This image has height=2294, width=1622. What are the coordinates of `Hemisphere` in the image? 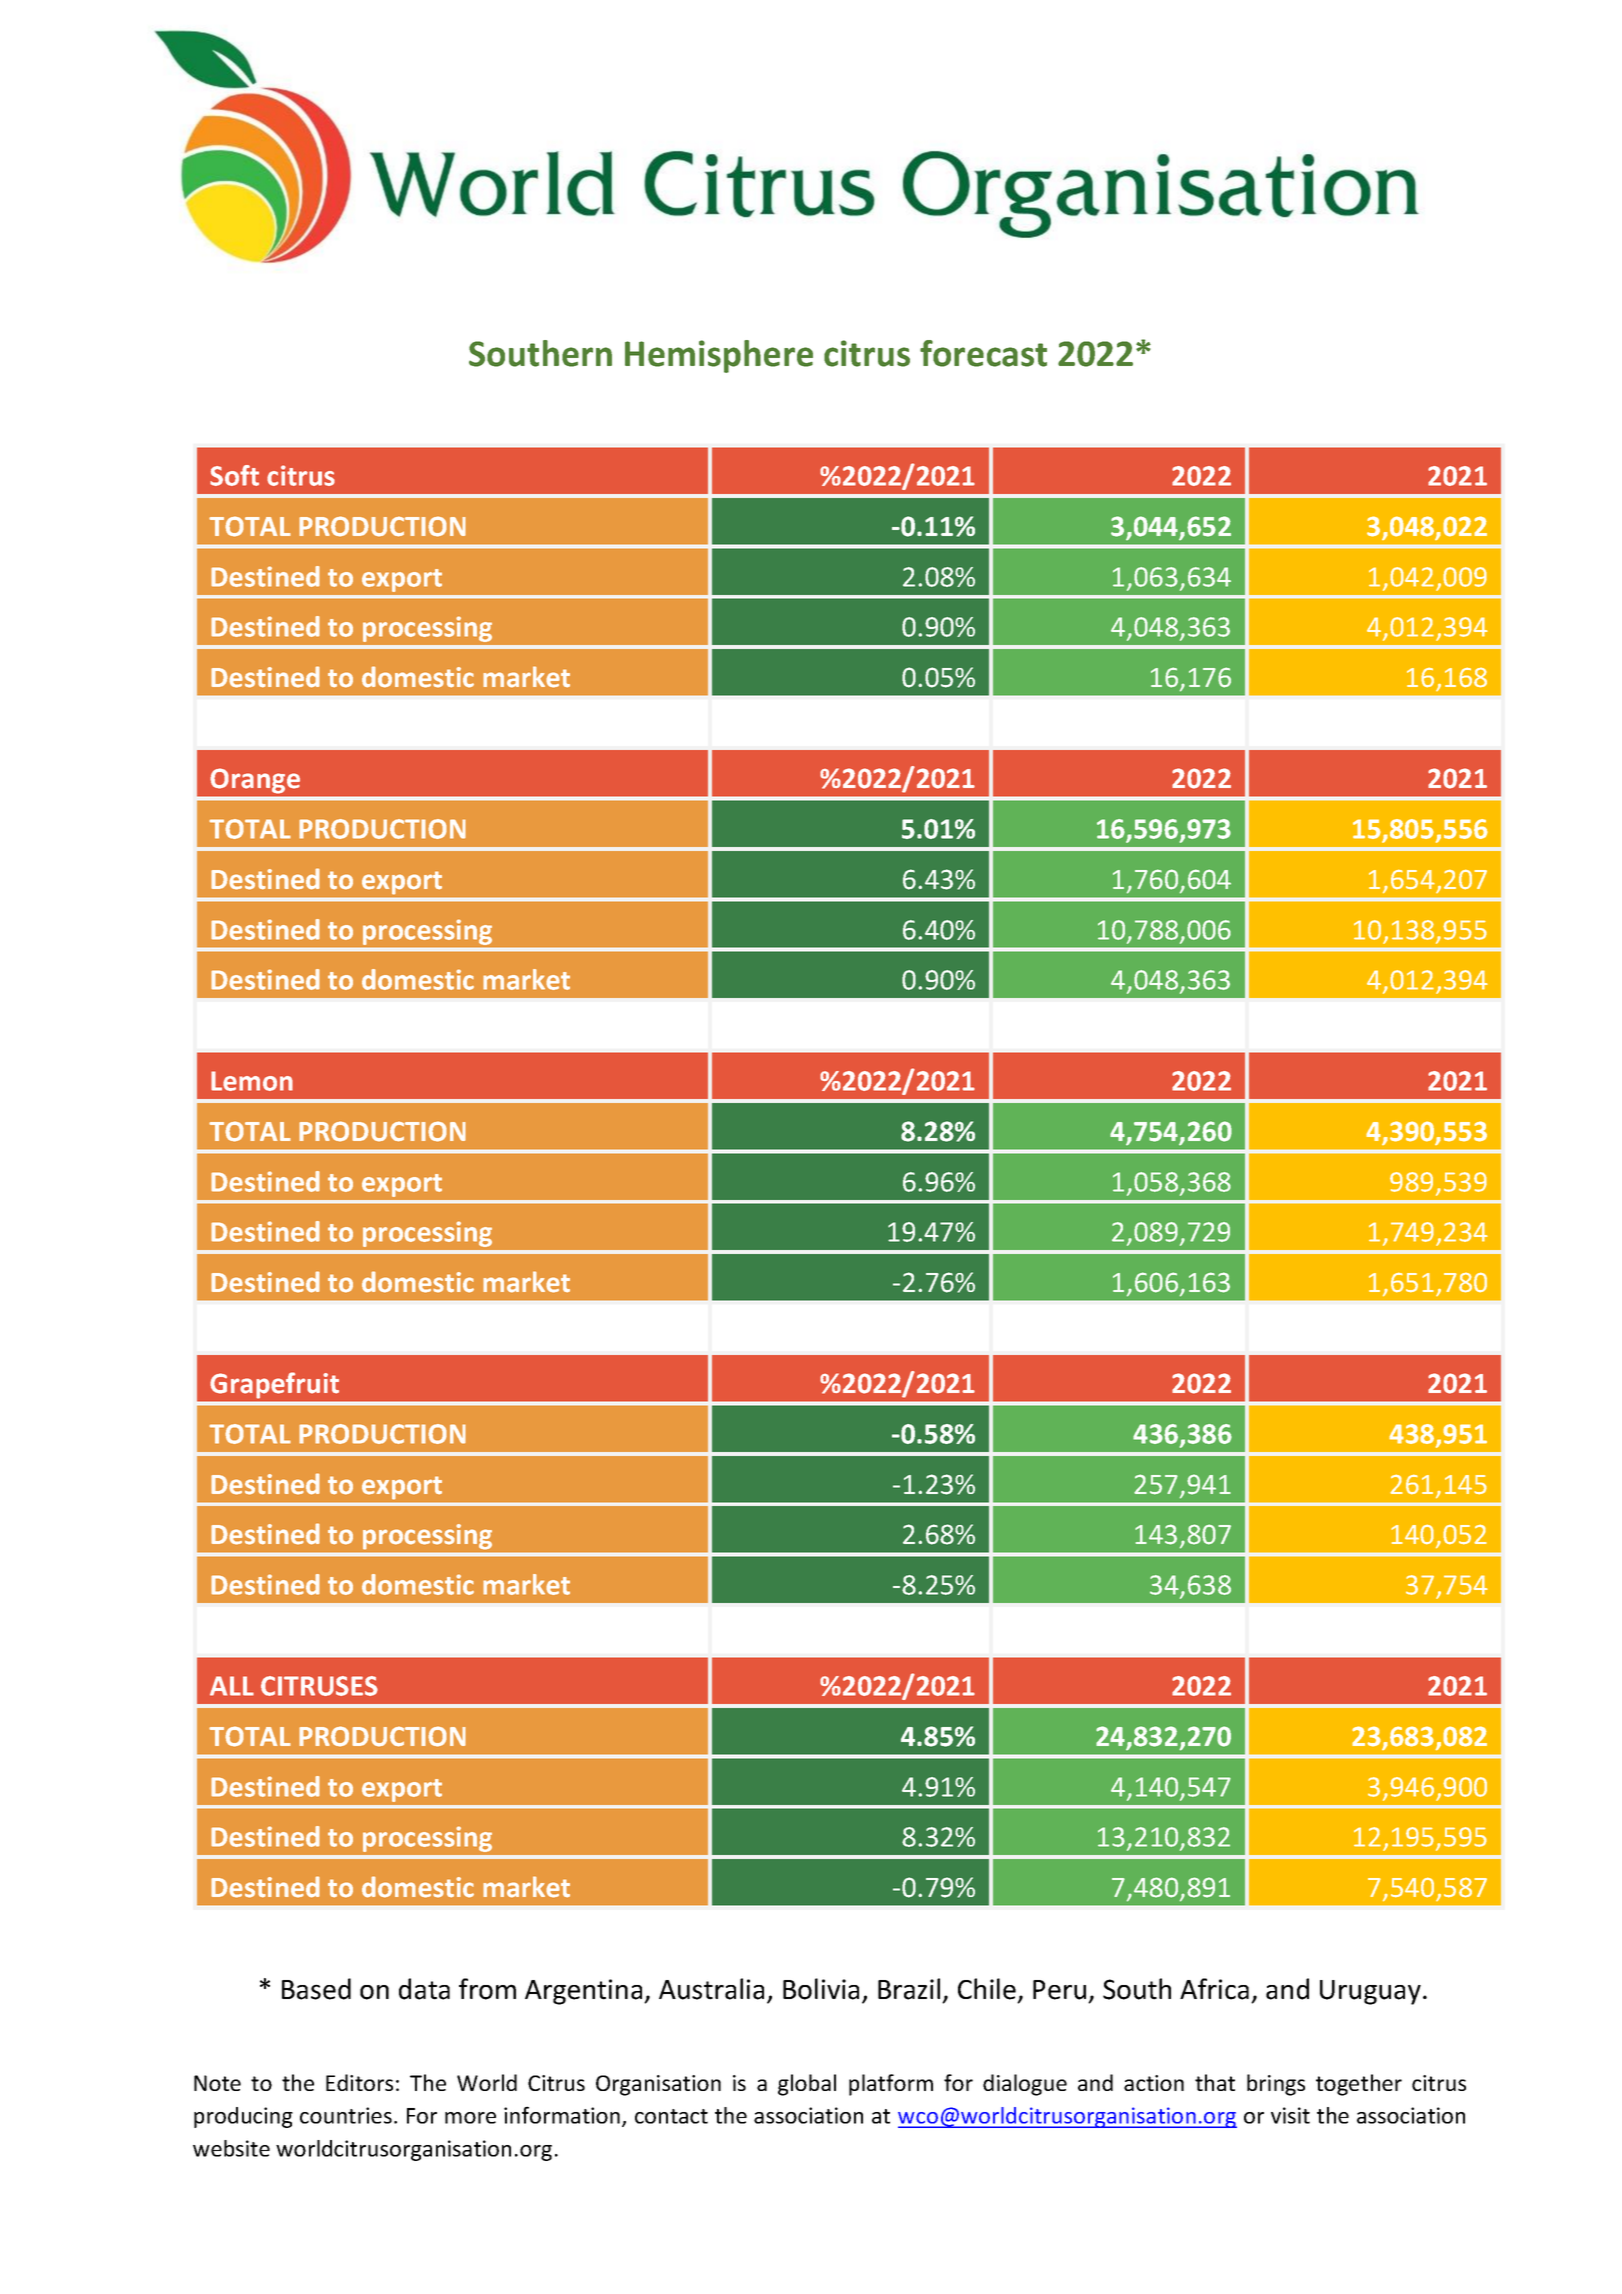 It's located at (719, 356).
